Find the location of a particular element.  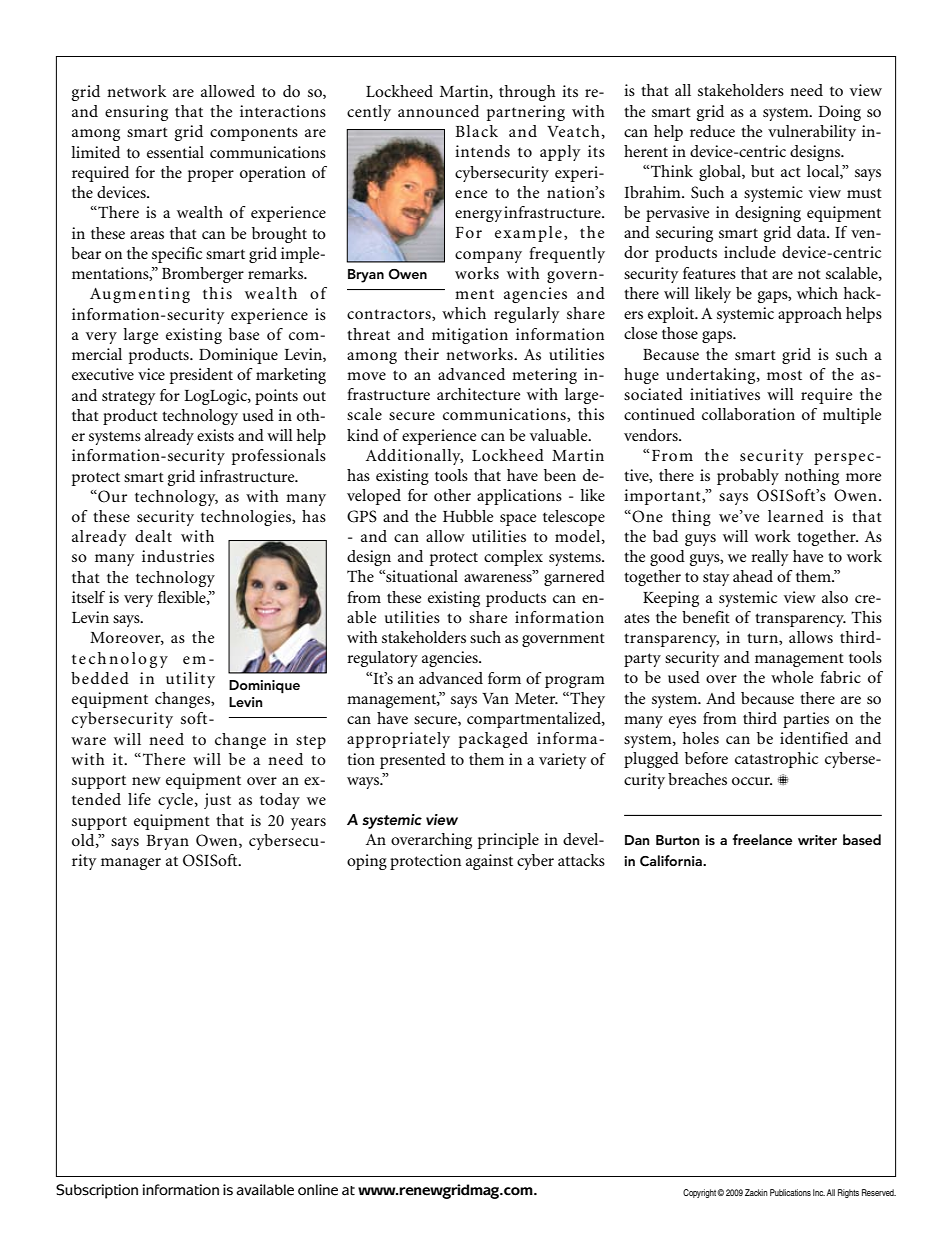

other is located at coordinates (452, 495).
